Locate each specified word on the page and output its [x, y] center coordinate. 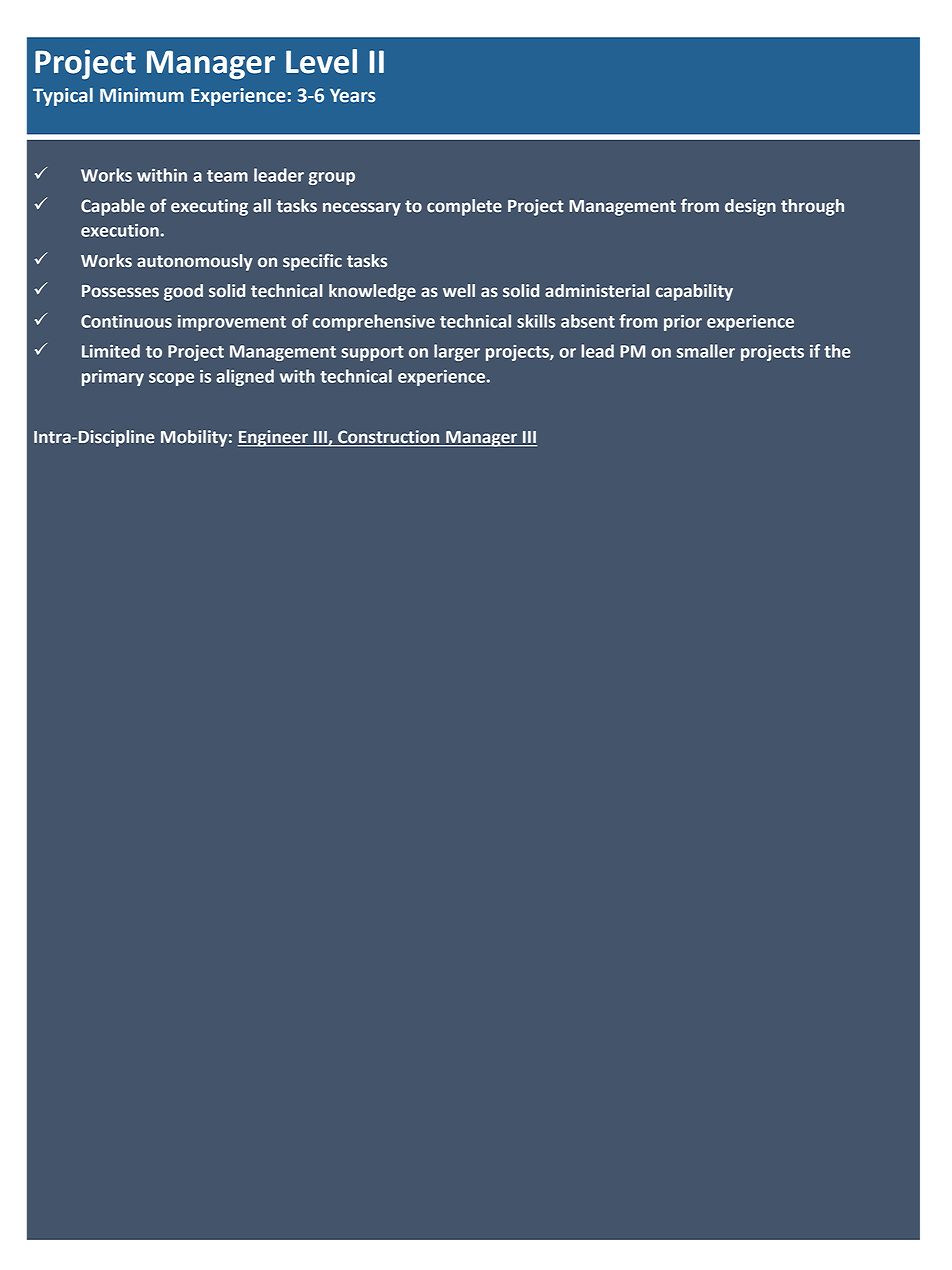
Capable [113, 207]
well [459, 291]
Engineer [274, 438]
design [750, 207]
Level [321, 61]
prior [683, 323]
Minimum [142, 95]
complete [464, 207]
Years [353, 96]
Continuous [126, 321]
